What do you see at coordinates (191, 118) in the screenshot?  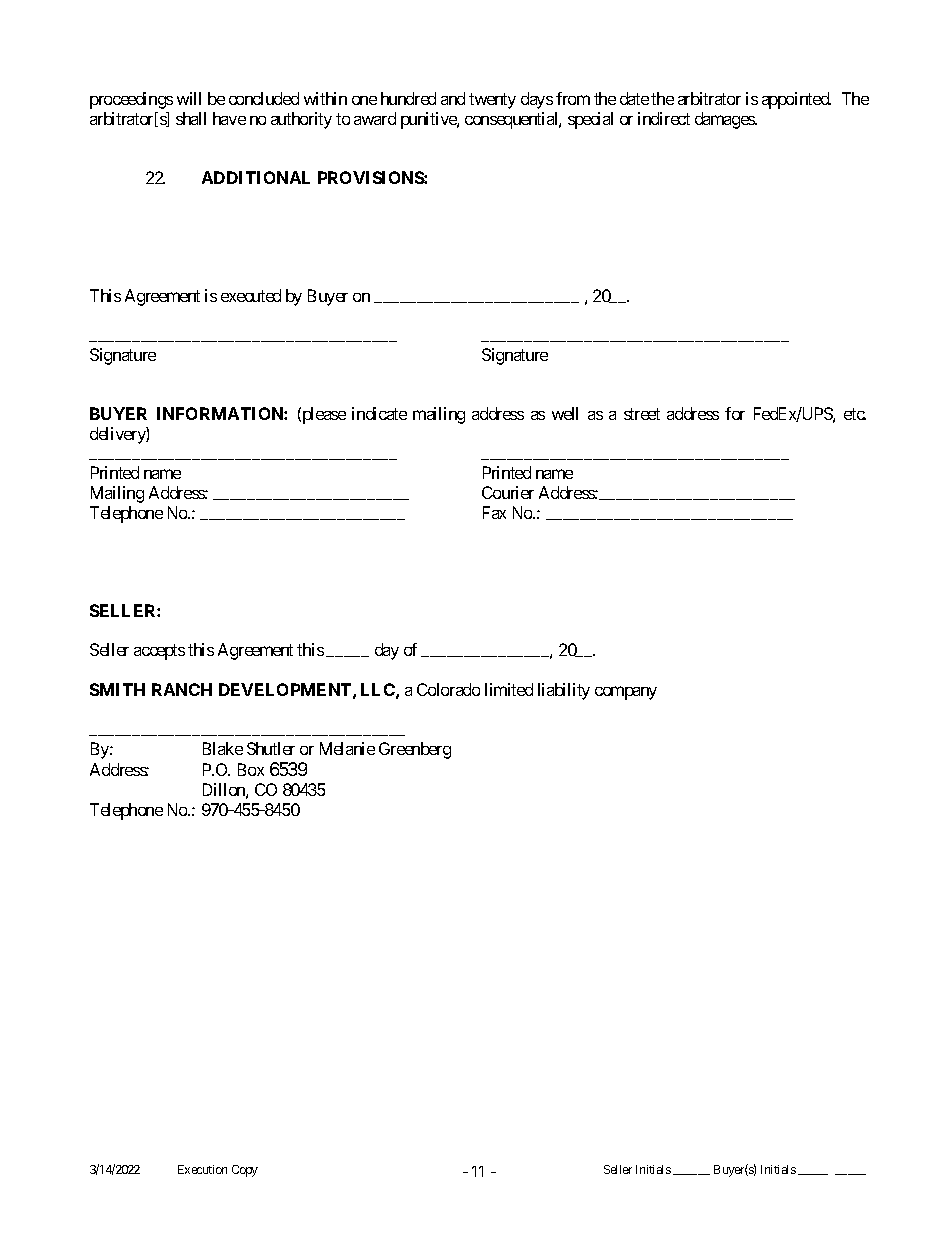 I see `shall` at bounding box center [191, 118].
